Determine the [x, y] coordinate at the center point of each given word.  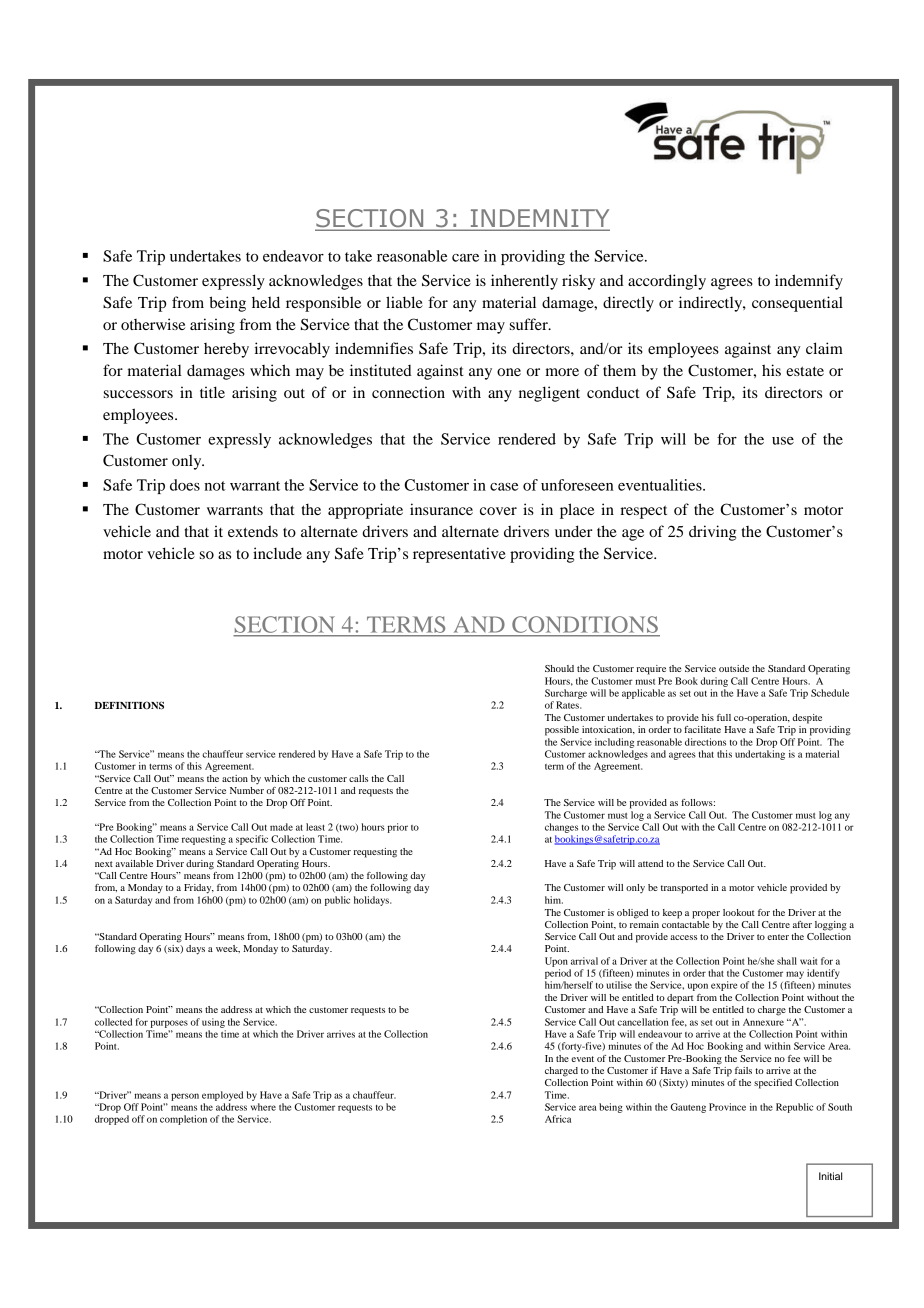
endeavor [293, 256]
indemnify [809, 282]
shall [787, 961]
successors [138, 394]
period [558, 974]
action [235, 778]
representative [459, 555]
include [277, 553]
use [783, 441]
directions [705, 742]
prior [397, 828]
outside [734, 668]
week [228, 949]
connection [408, 392]
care [465, 258]
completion [183, 1120]
